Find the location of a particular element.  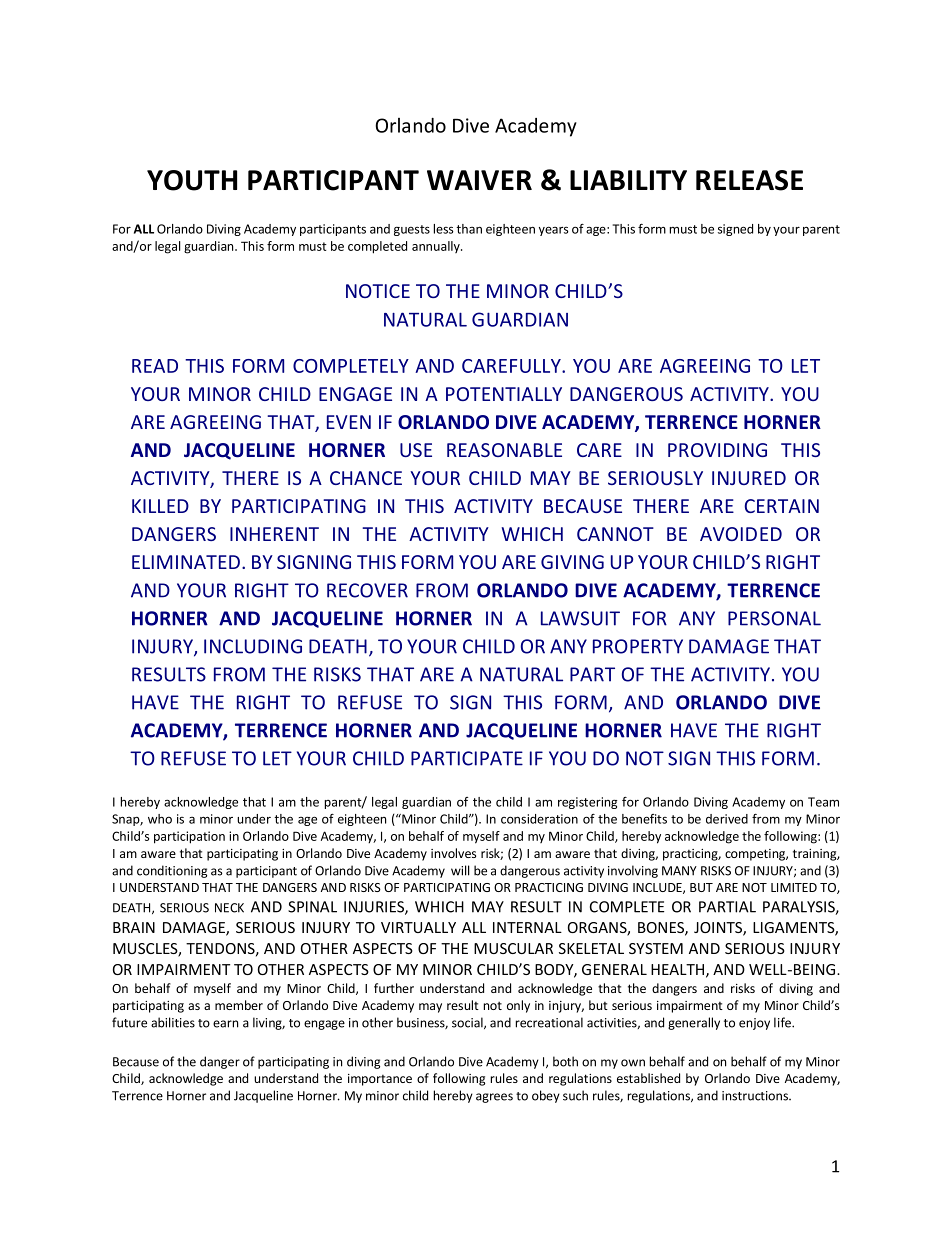

INCLUDING is located at coordinates (253, 646).
